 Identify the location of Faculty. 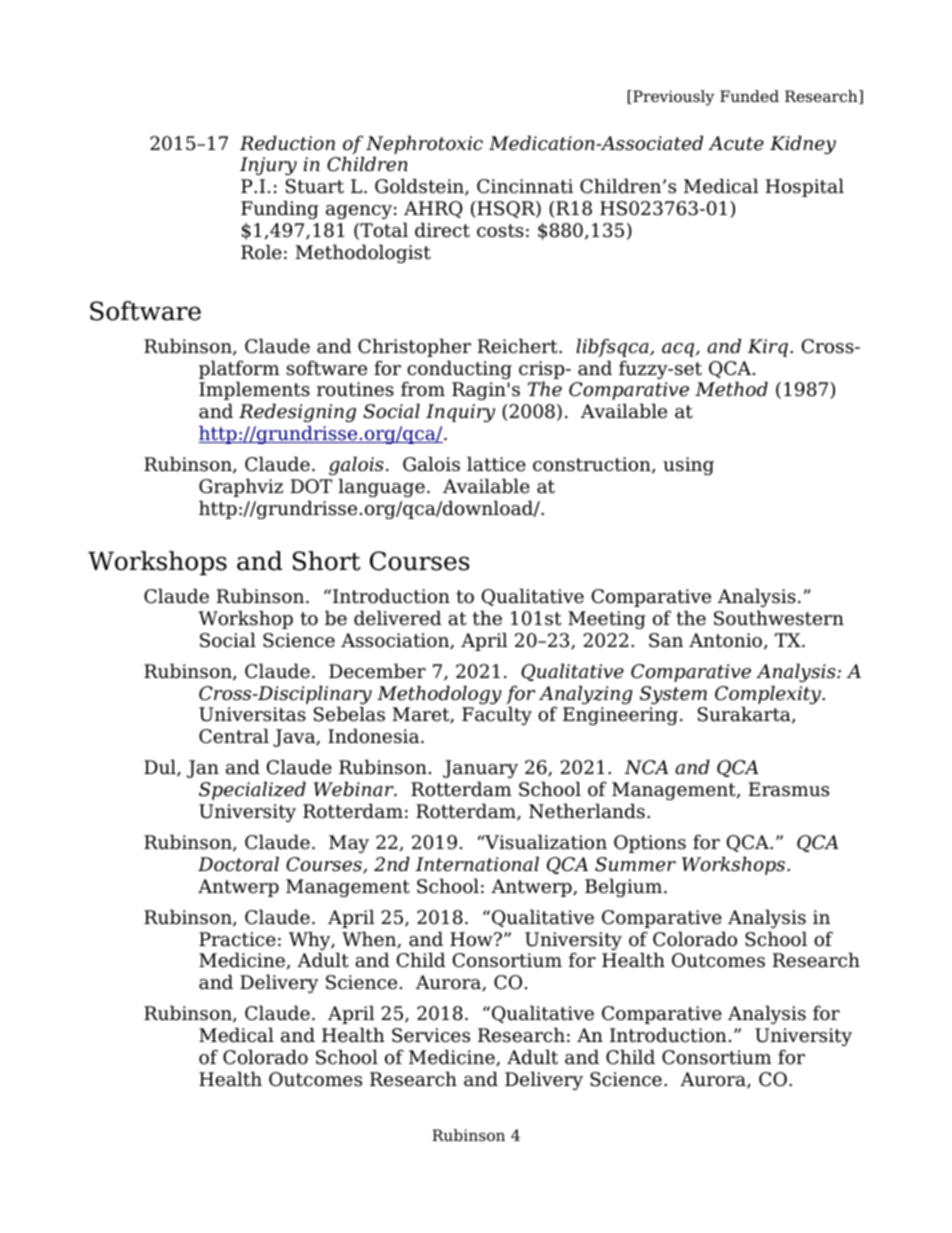
(497, 715).
